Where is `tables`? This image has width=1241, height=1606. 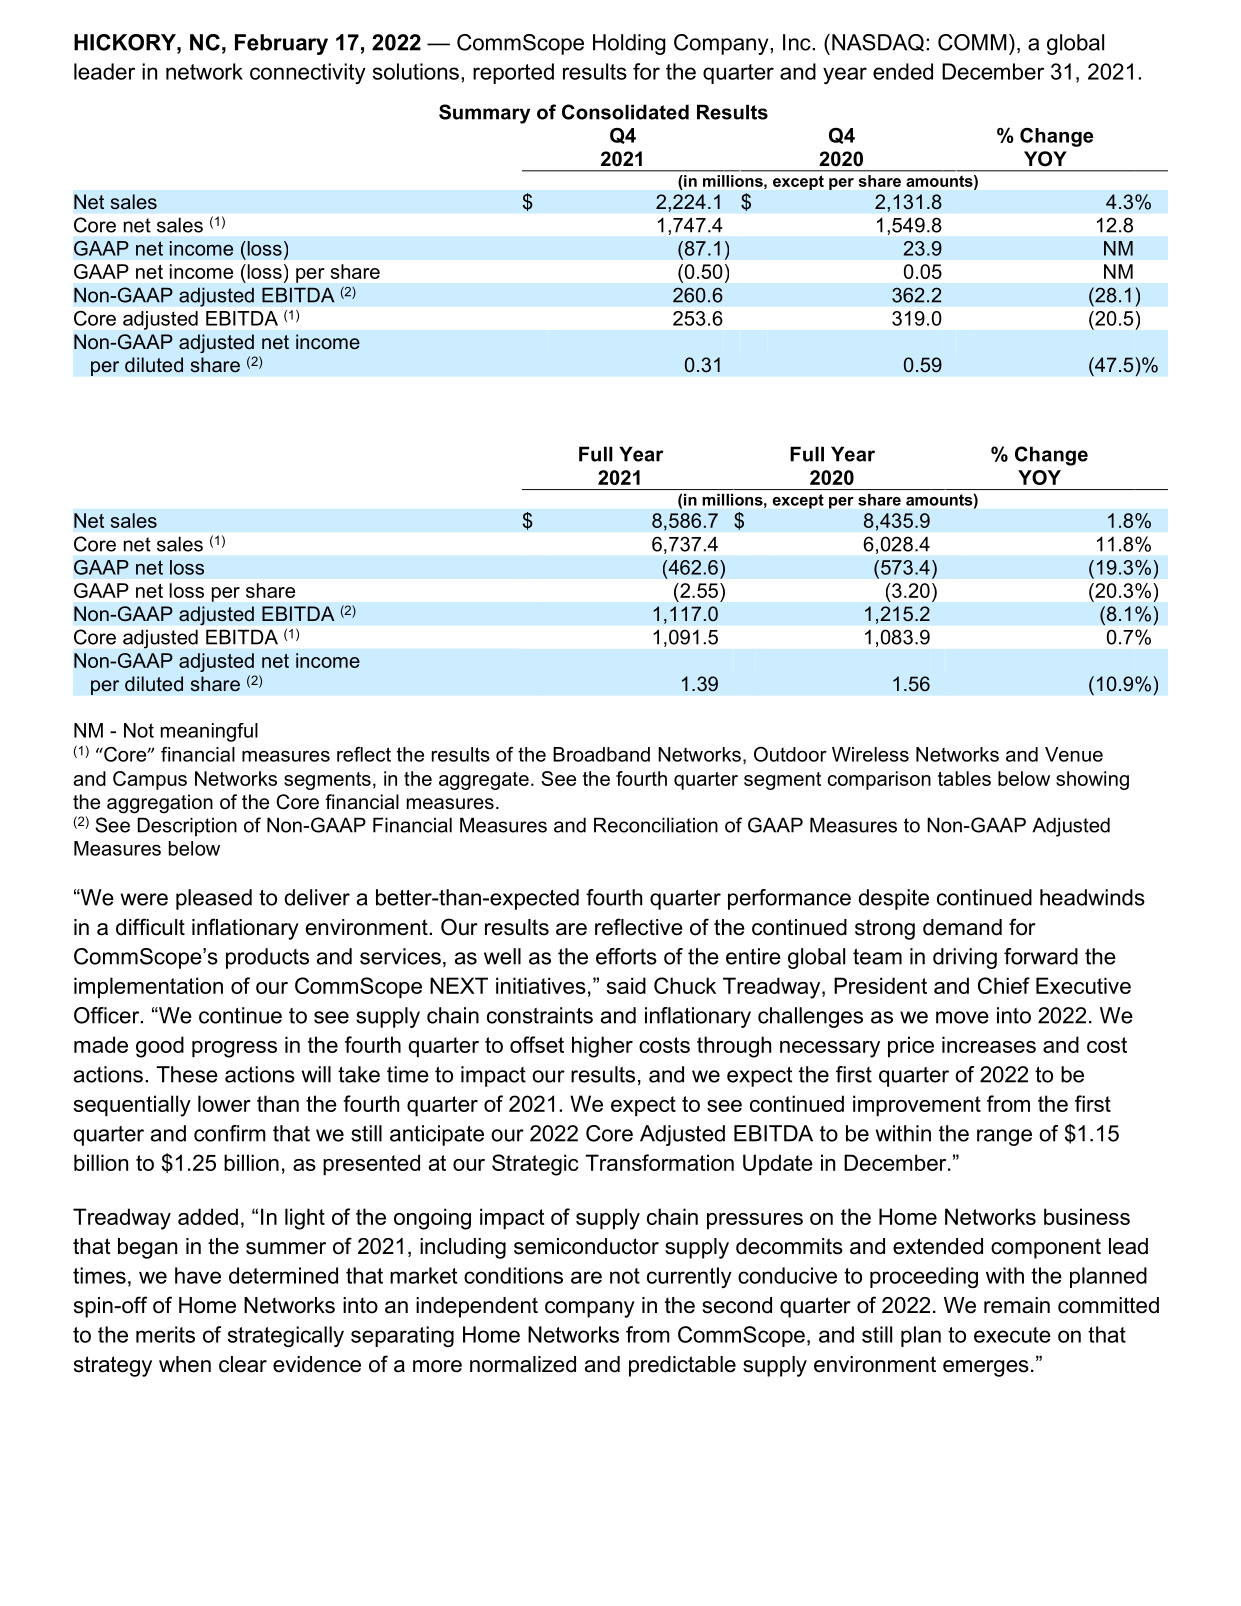 tables is located at coordinates (964, 778).
